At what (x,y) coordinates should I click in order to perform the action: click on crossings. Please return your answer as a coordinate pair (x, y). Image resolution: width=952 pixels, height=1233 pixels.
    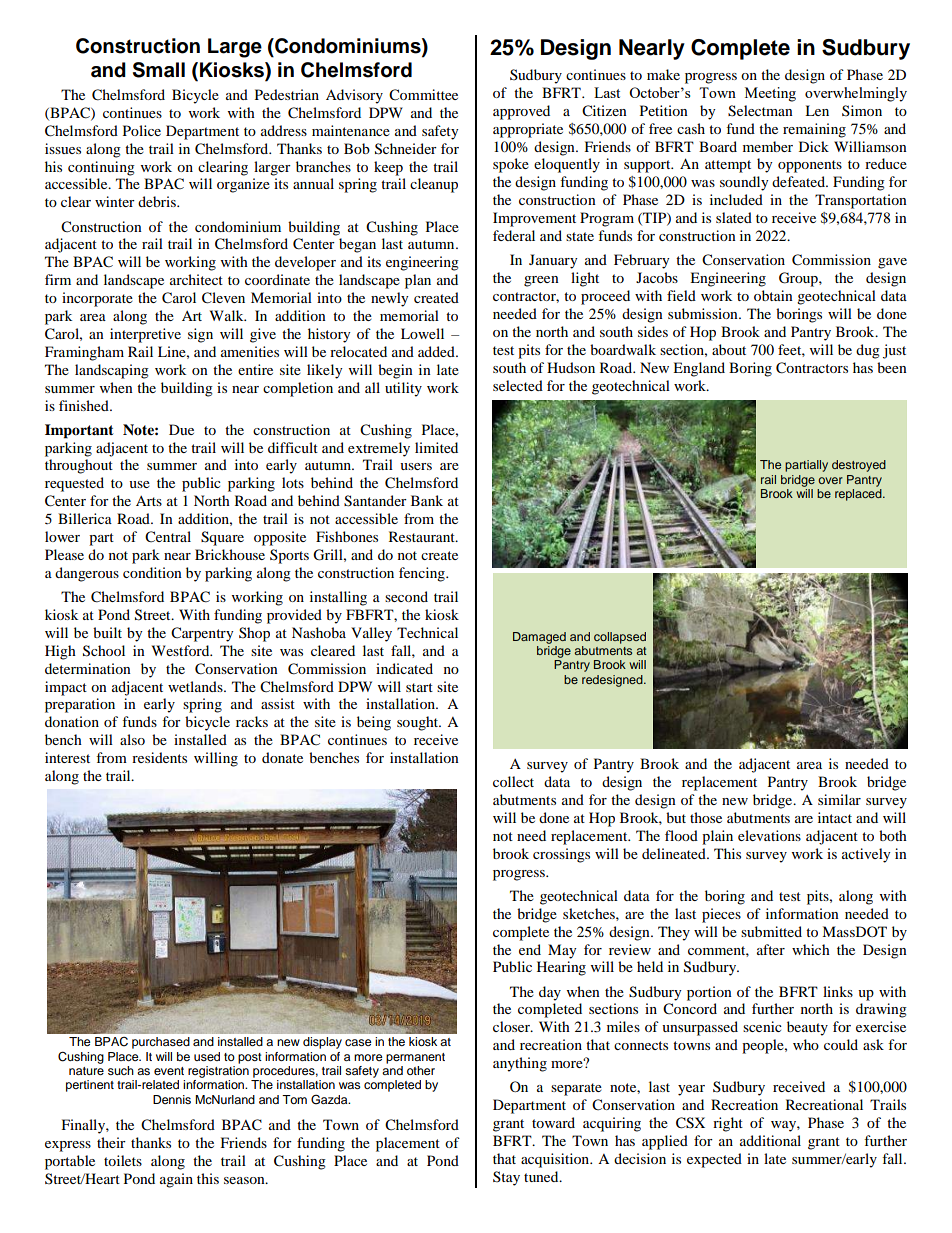
    Looking at the image, I should click on (561, 855).
